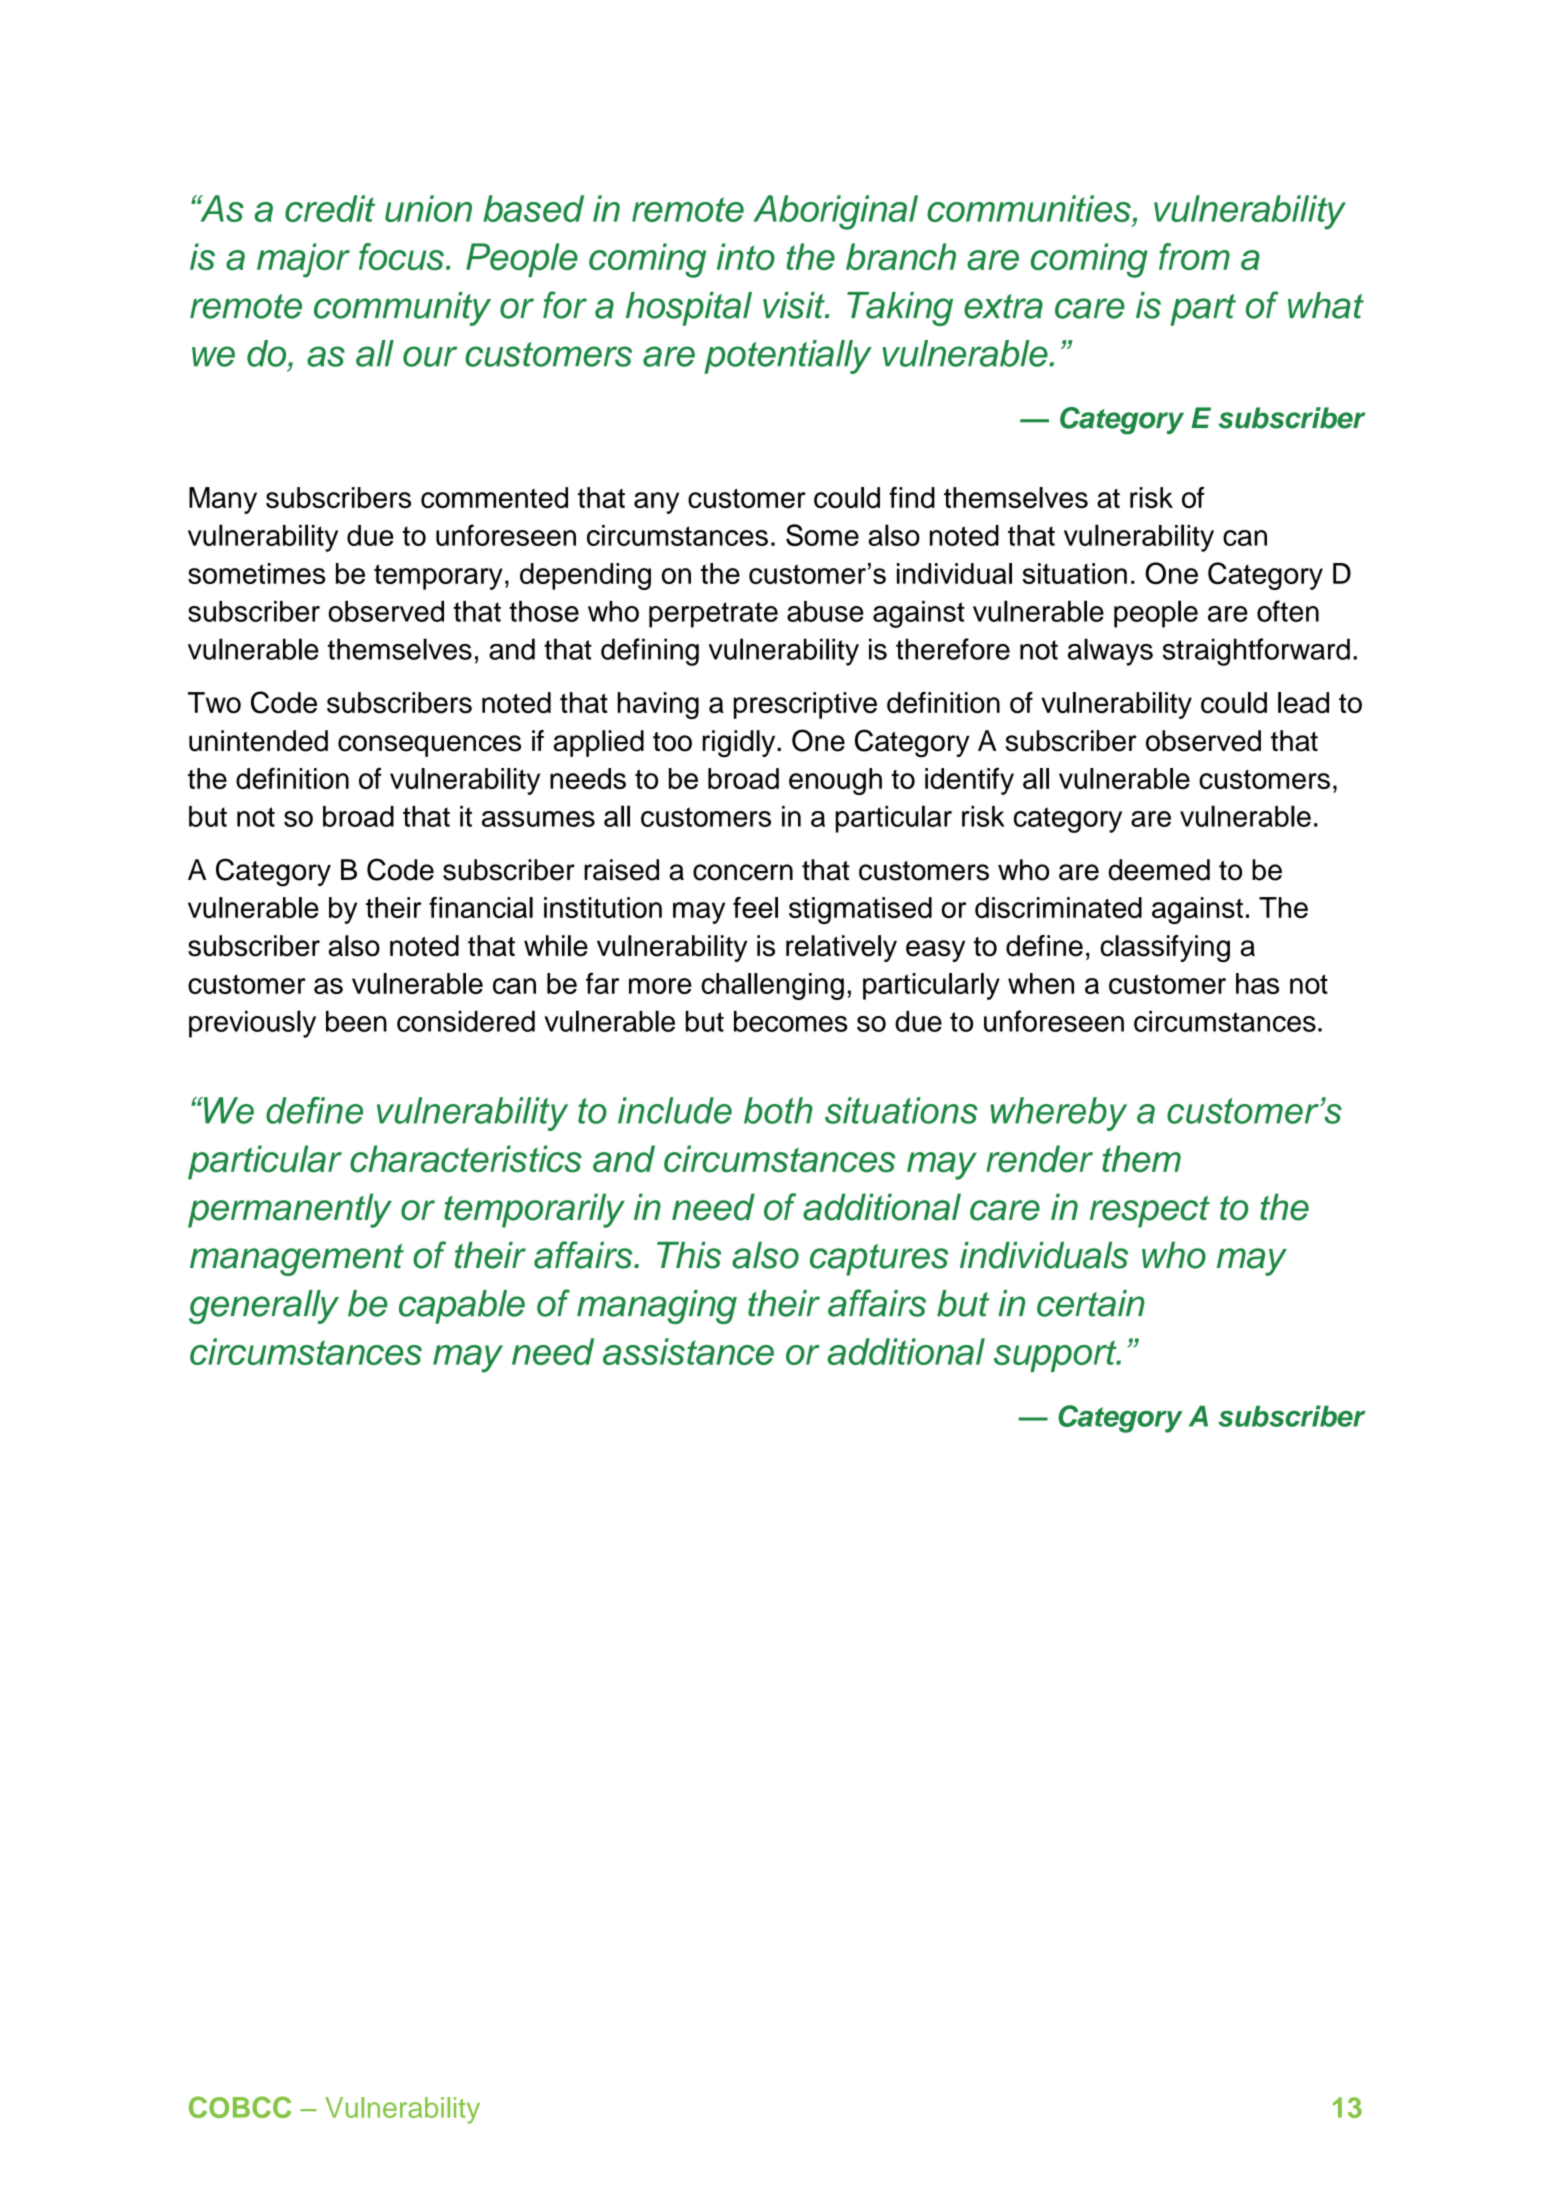 The image size is (1550, 2192). Describe the element at coordinates (264, 1307) in the document. I see `generally` at that location.
